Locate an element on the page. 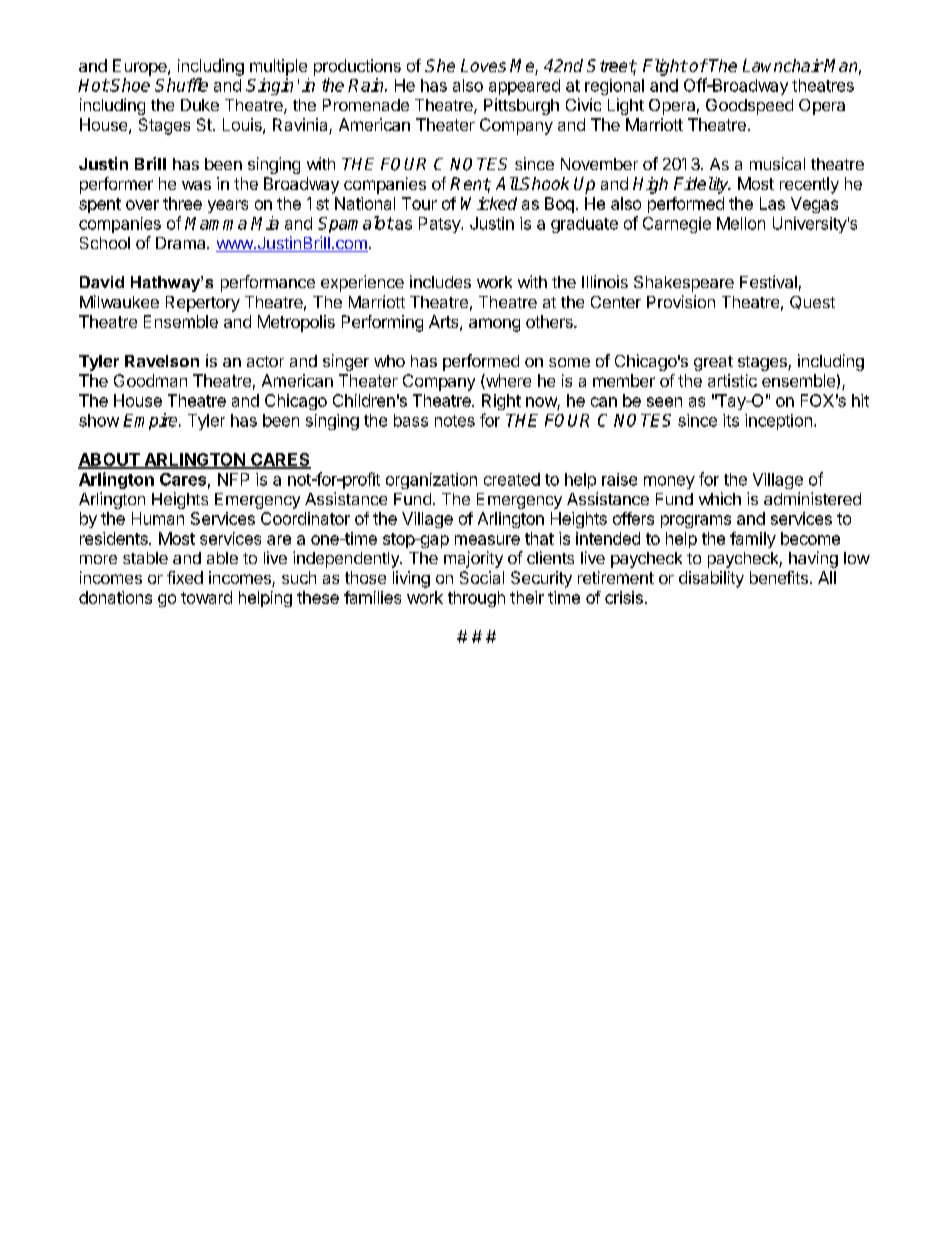 Image resolution: width=952 pixels, height=1233 pixels. fixed is located at coordinates (185, 577).
